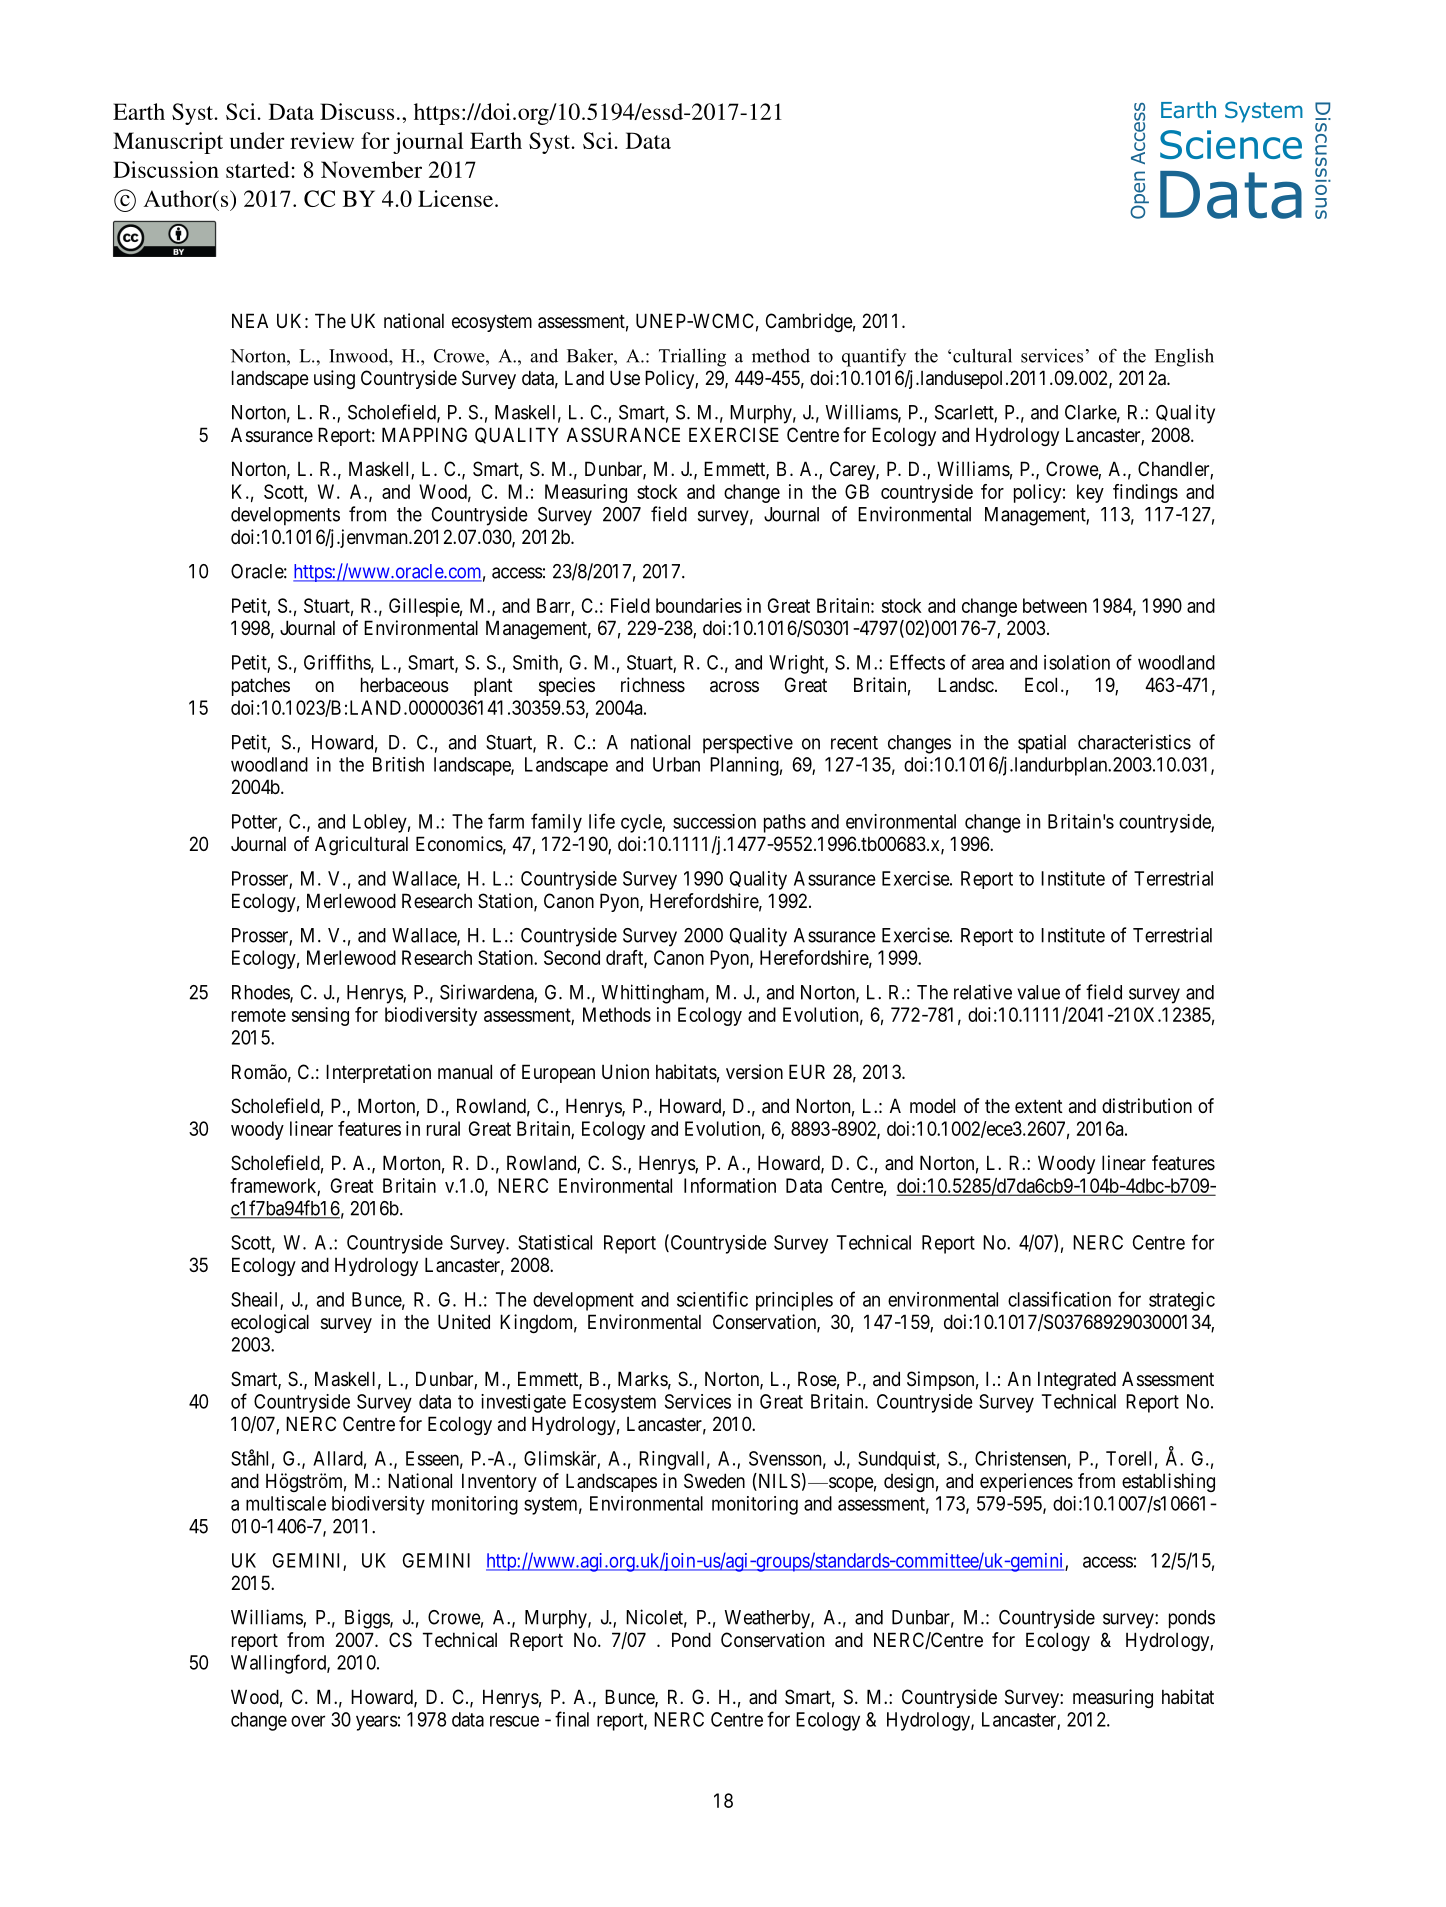  I want to click on across, so click(734, 687).
